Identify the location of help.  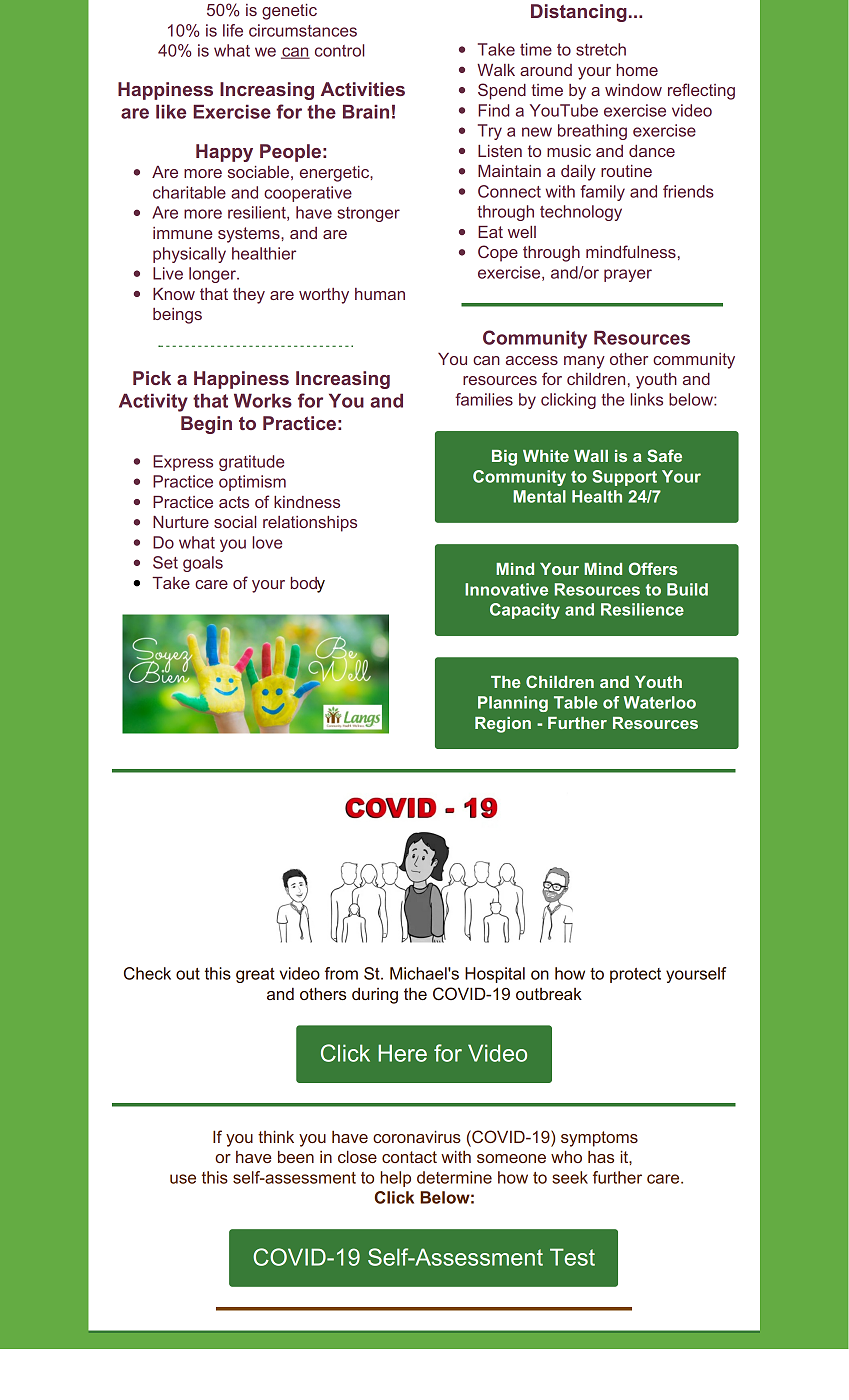
(395, 1179).
